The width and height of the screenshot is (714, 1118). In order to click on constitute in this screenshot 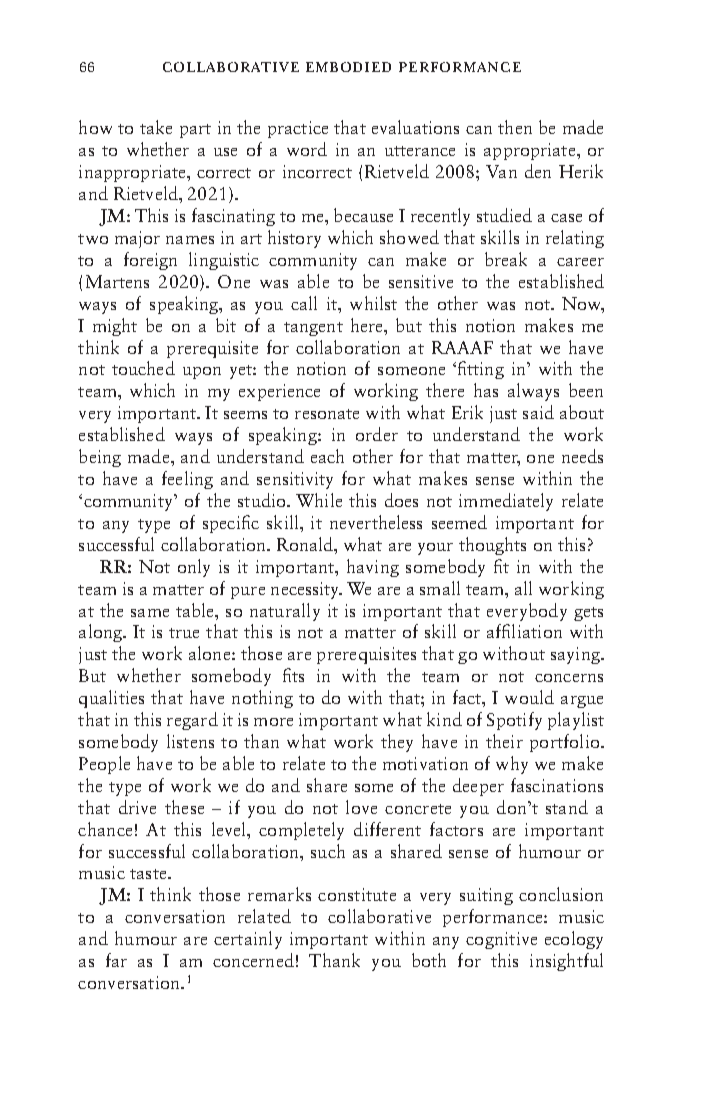, I will do `click(357, 894)`.
